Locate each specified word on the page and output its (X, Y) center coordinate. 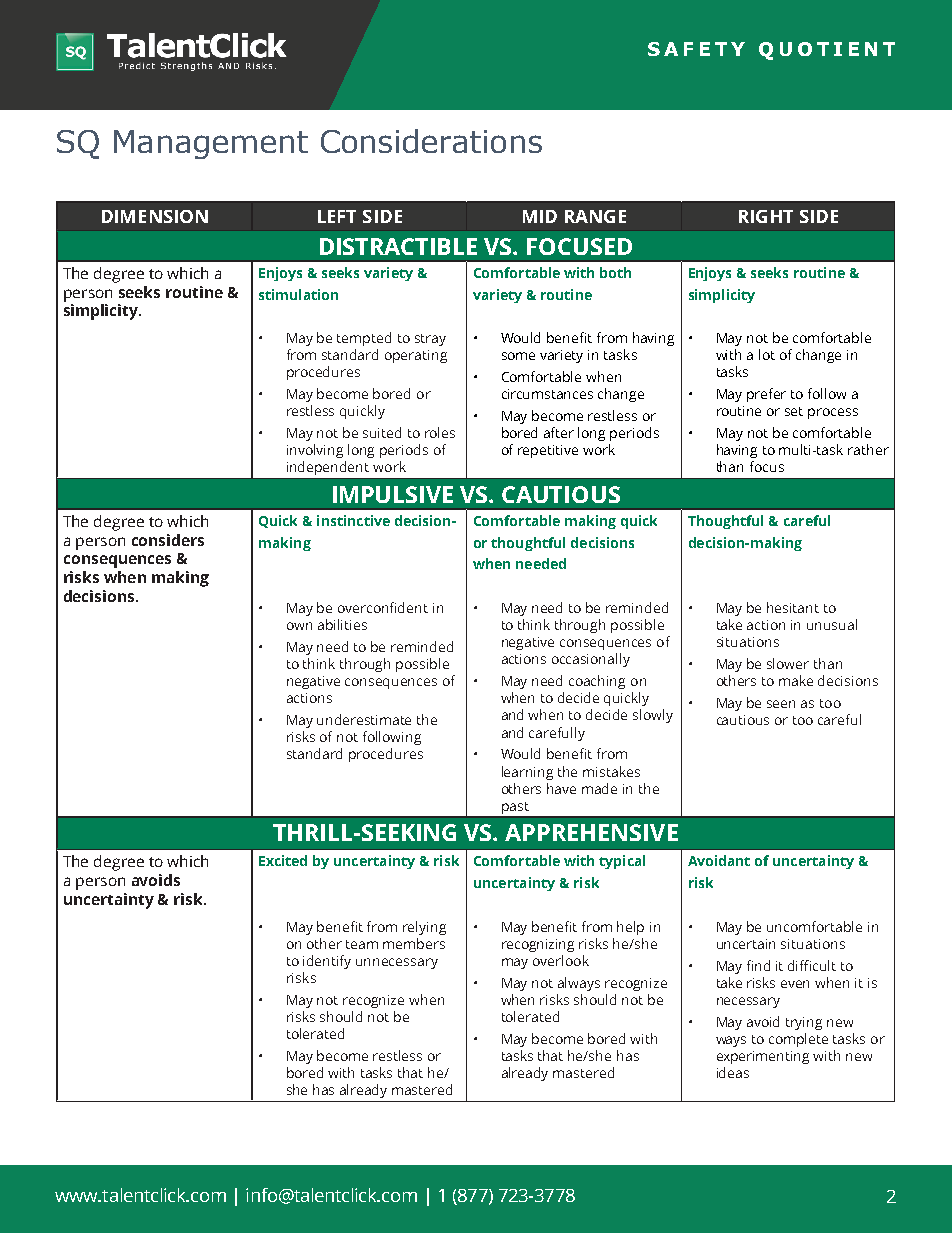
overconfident (383, 607)
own (299, 626)
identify (327, 962)
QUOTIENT (827, 51)
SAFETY (696, 49)
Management (211, 144)
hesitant (793, 607)
